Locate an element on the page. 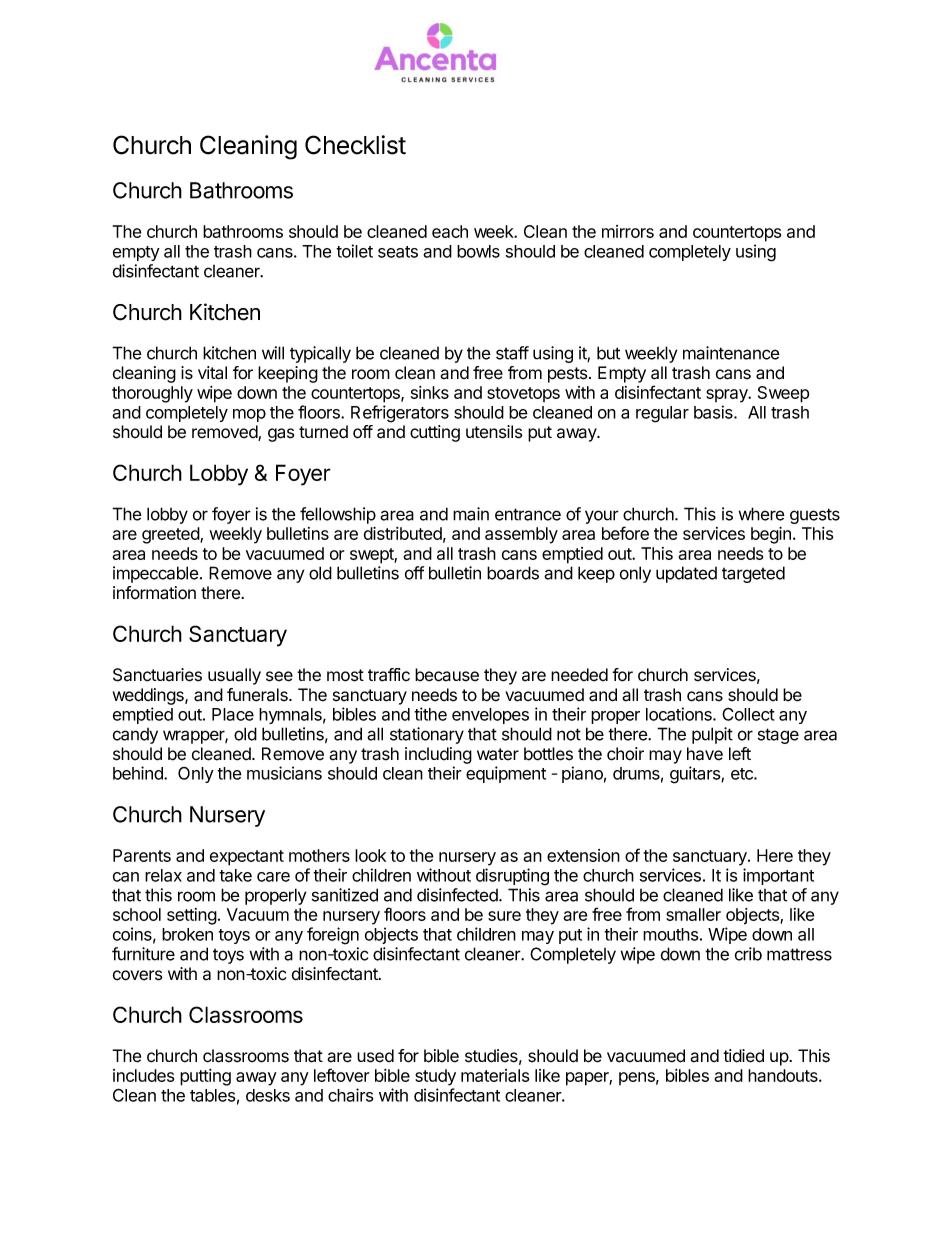 Image resolution: width=952 pixels, height=1233 pixels. targeted is located at coordinates (753, 574).
